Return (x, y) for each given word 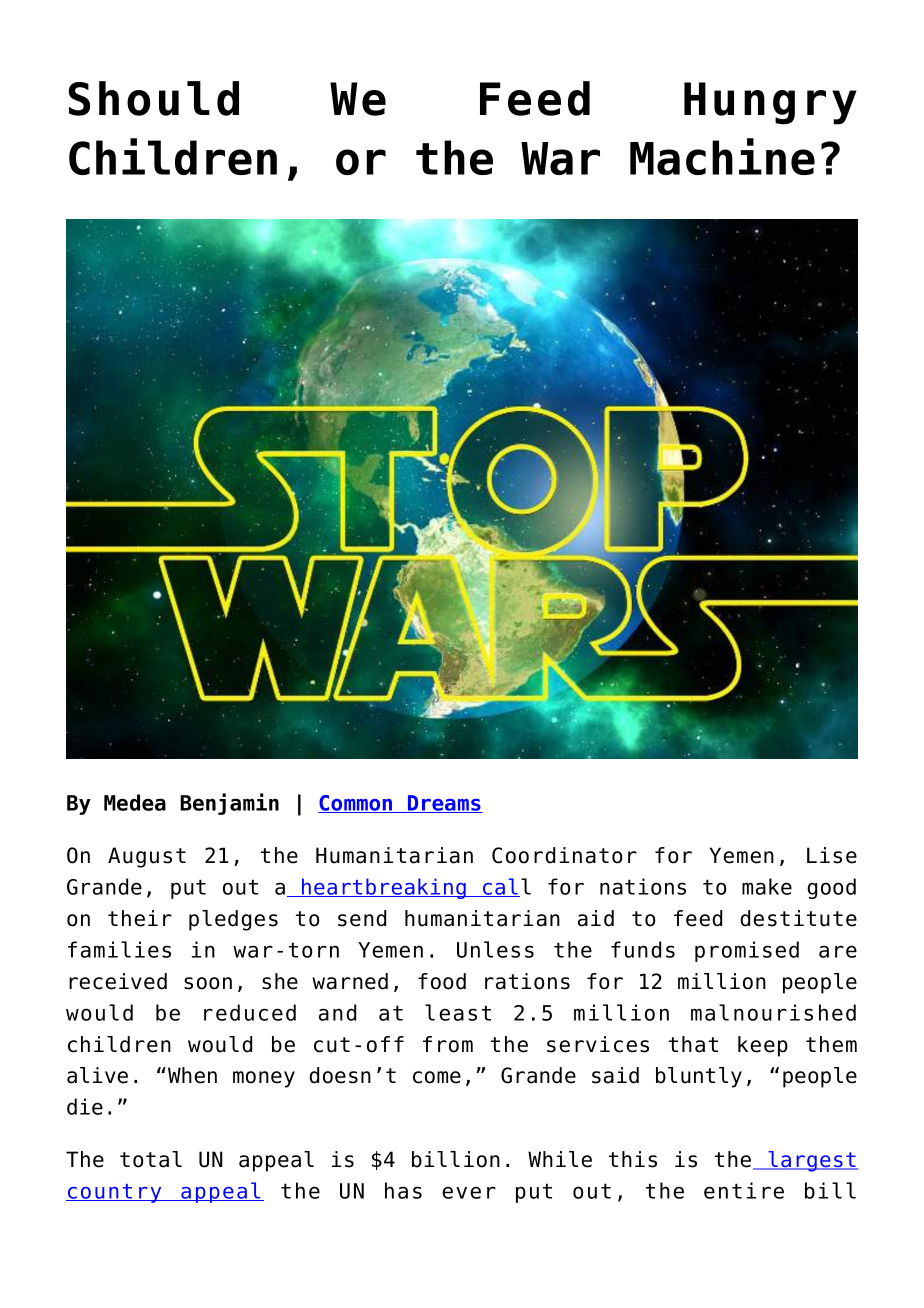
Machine (722, 156)
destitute (798, 918)
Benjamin (229, 804)
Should (154, 98)
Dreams (444, 804)
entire (744, 1190)
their (140, 918)
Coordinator (564, 855)
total (151, 1159)
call (506, 887)
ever (469, 1192)
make (767, 886)
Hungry (770, 103)
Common (356, 804)
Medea (135, 802)
